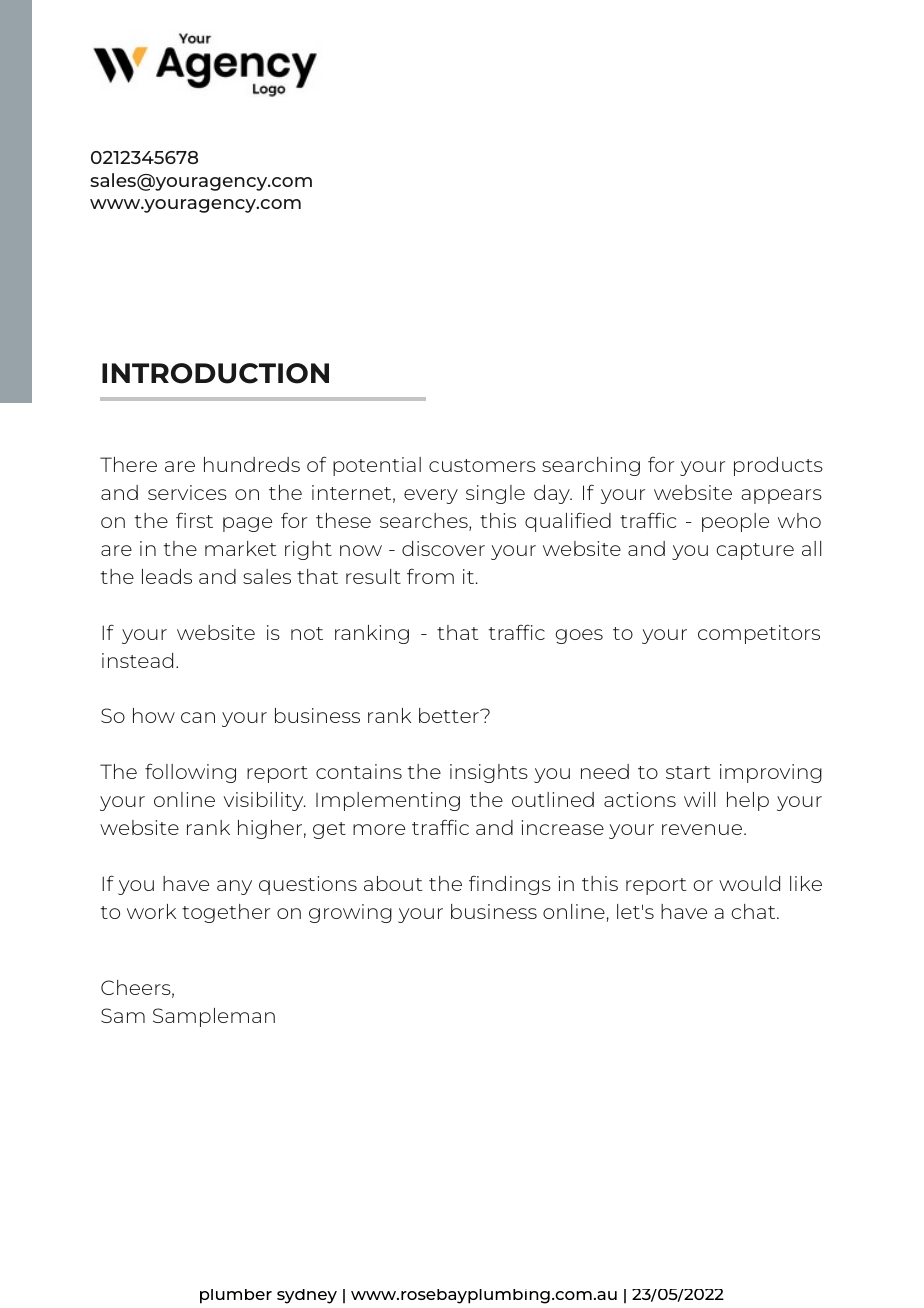 The height and width of the screenshot is (1308, 924). Describe the element at coordinates (379, 829) in the screenshot. I see `more` at that location.
